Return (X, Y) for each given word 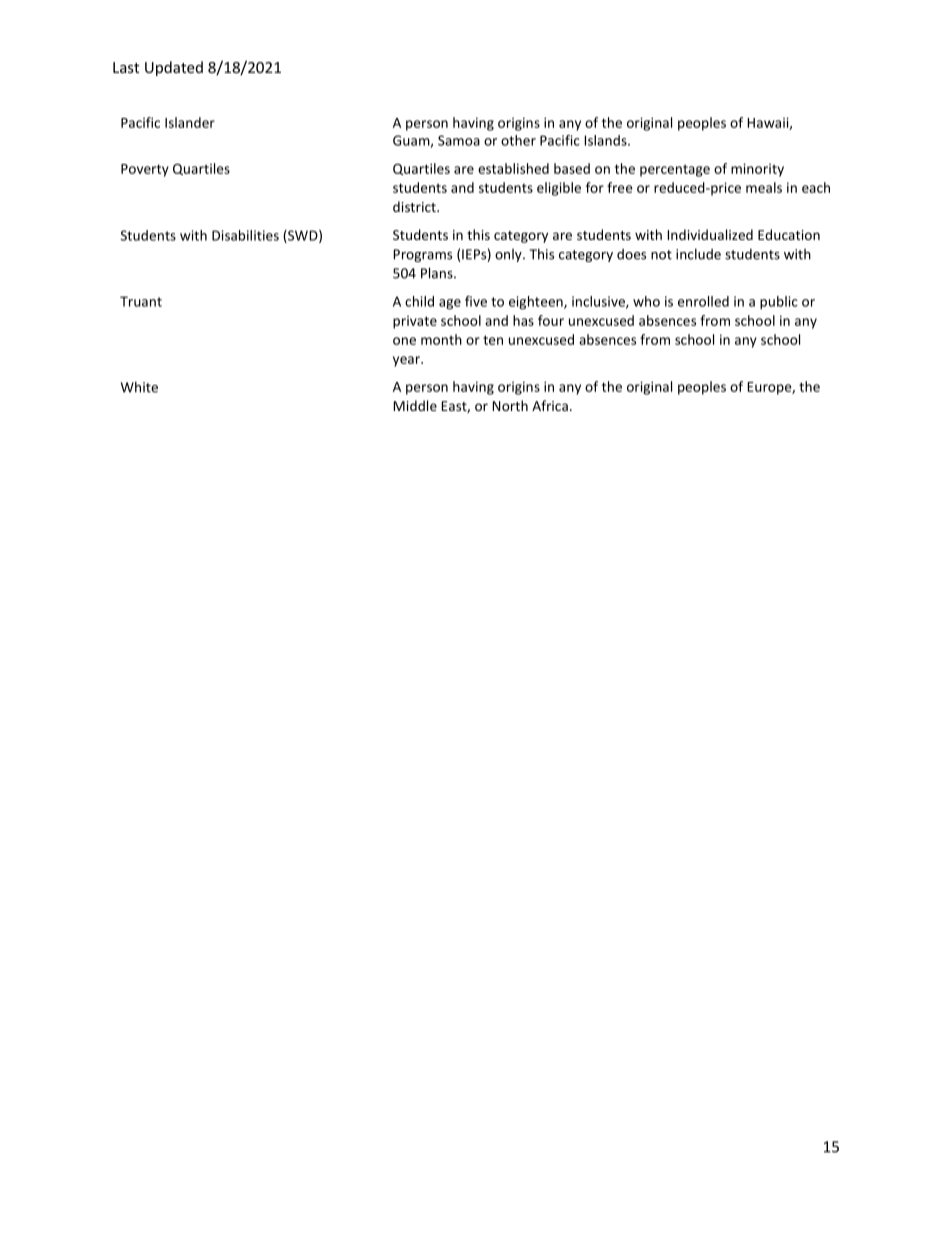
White (139, 387)
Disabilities (245, 235)
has (523, 320)
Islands (606, 140)
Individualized (710, 234)
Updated (174, 68)
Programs (422, 255)
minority (757, 170)
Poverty (145, 170)
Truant (141, 301)
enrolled (703, 301)
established (513, 168)
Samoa (459, 140)
